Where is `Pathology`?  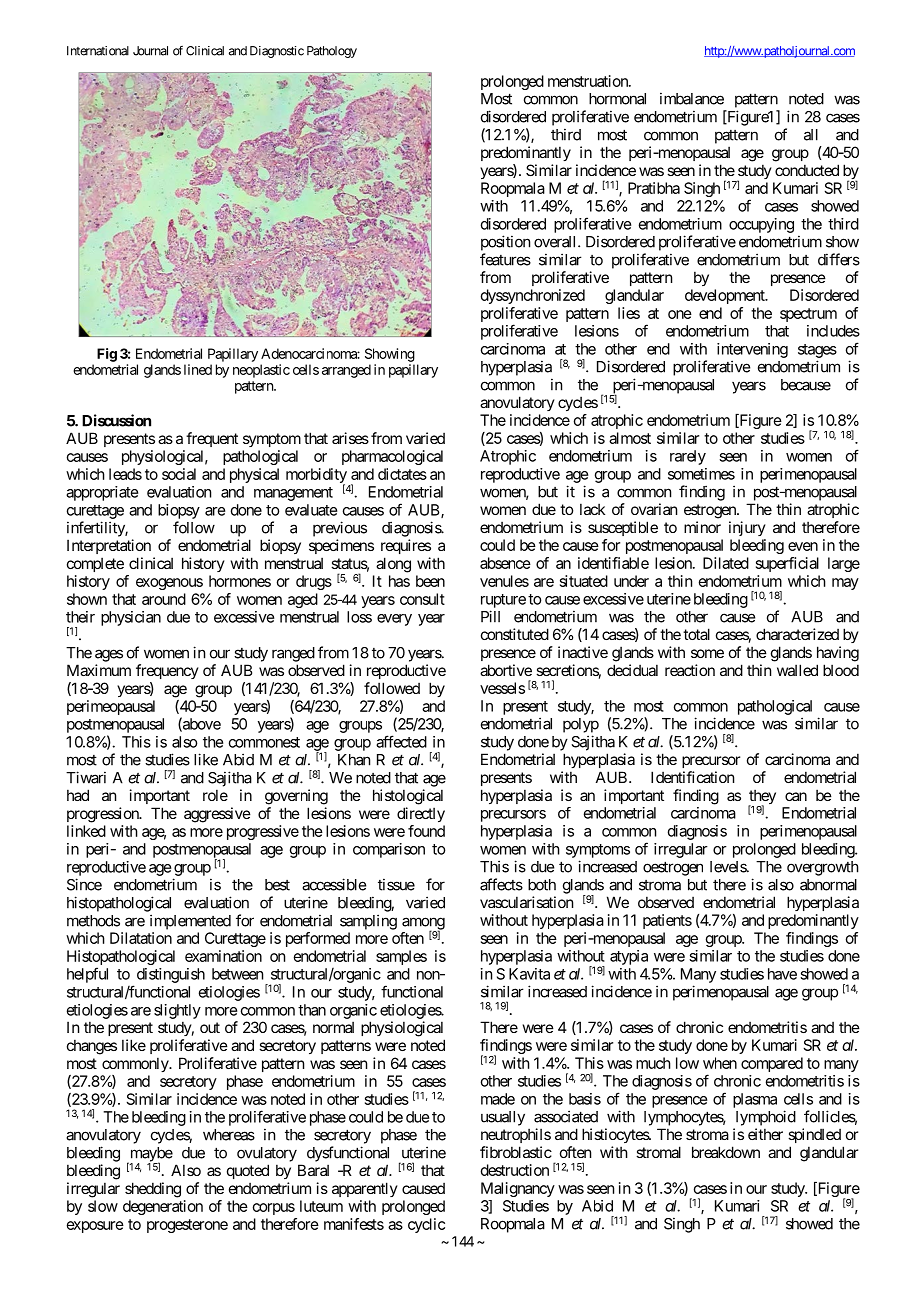 Pathology is located at coordinates (332, 52).
